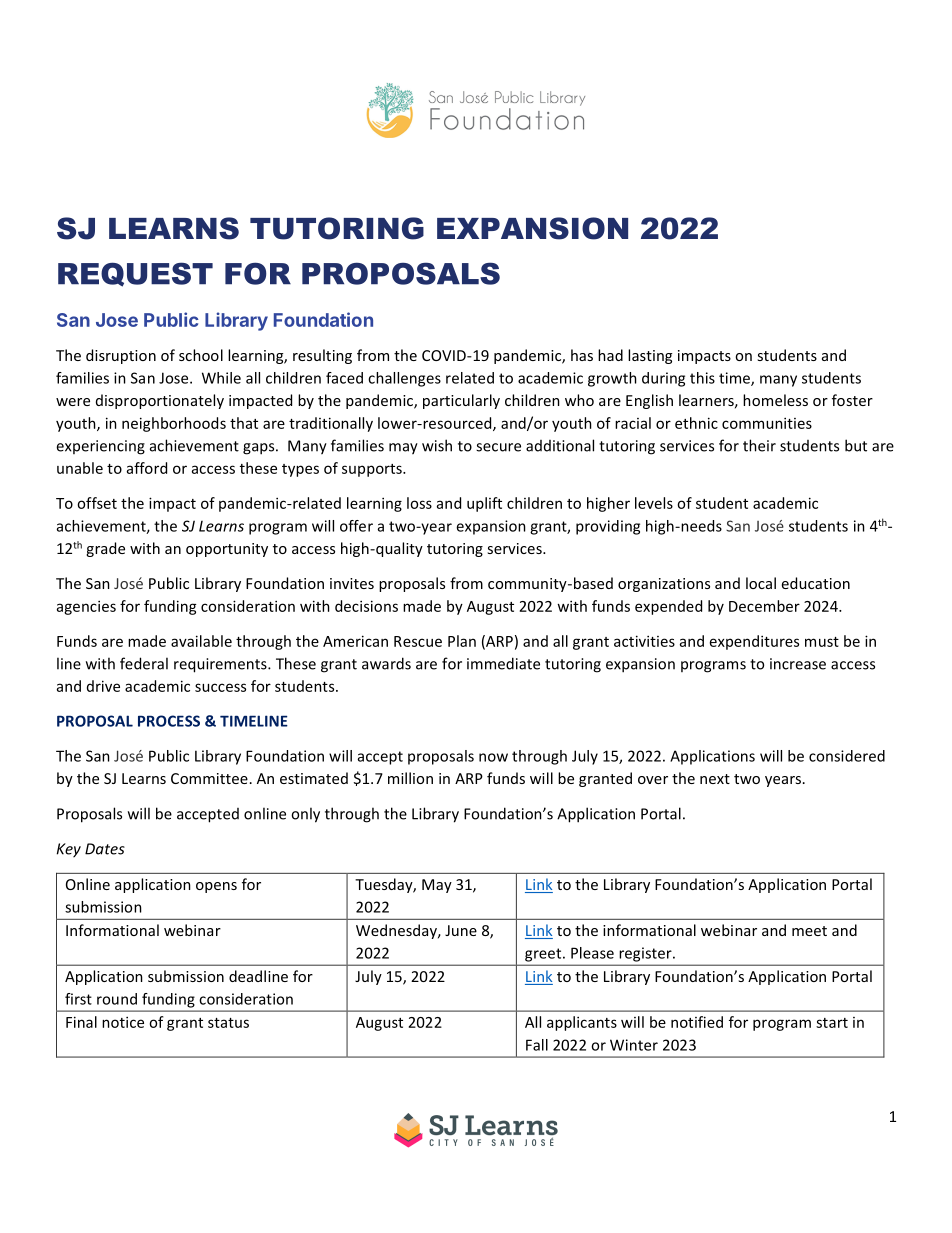  I want to click on has, so click(582, 355).
